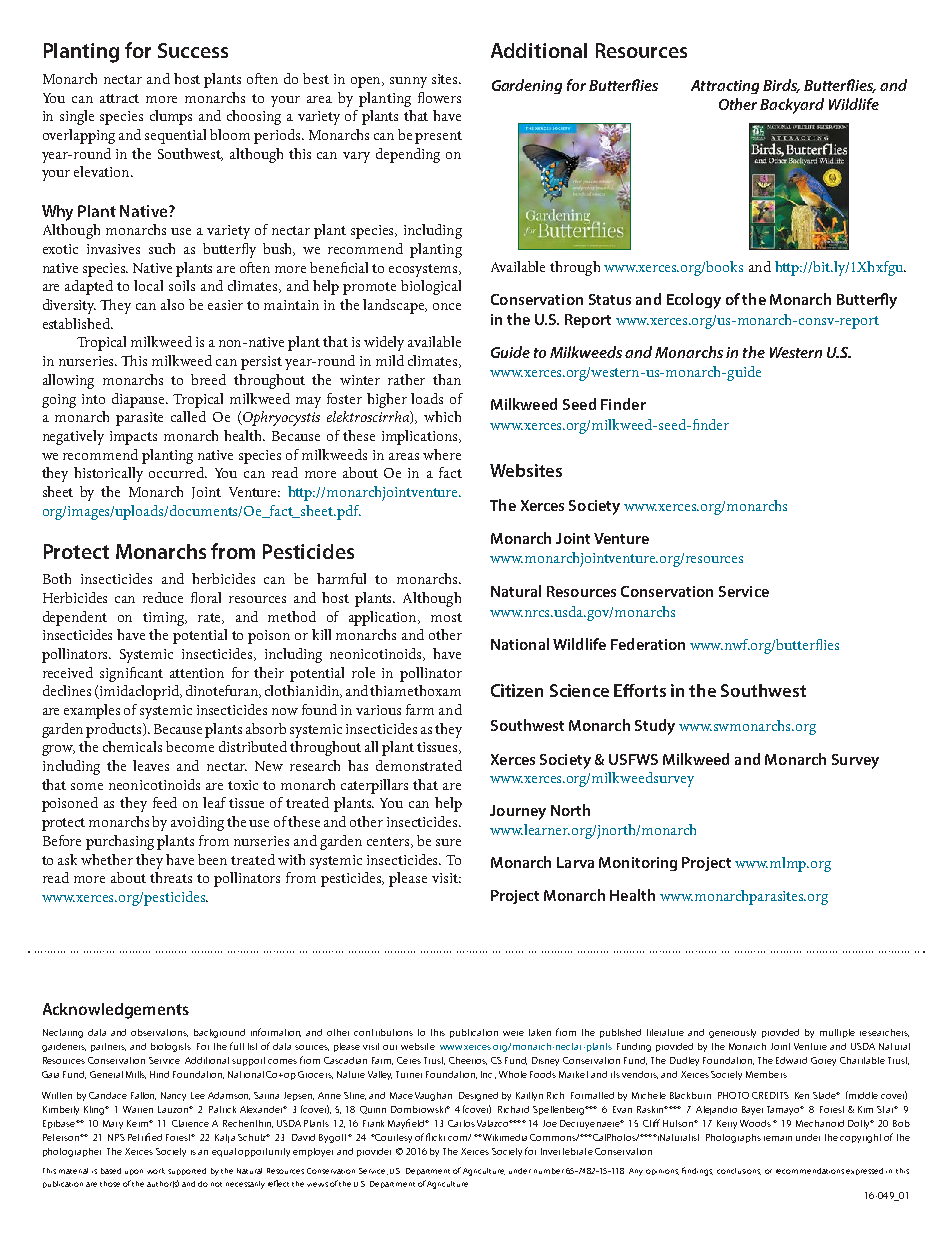 The height and width of the document is (1233, 952). Describe the element at coordinates (171, 877) in the document. I see `threats` at that location.
